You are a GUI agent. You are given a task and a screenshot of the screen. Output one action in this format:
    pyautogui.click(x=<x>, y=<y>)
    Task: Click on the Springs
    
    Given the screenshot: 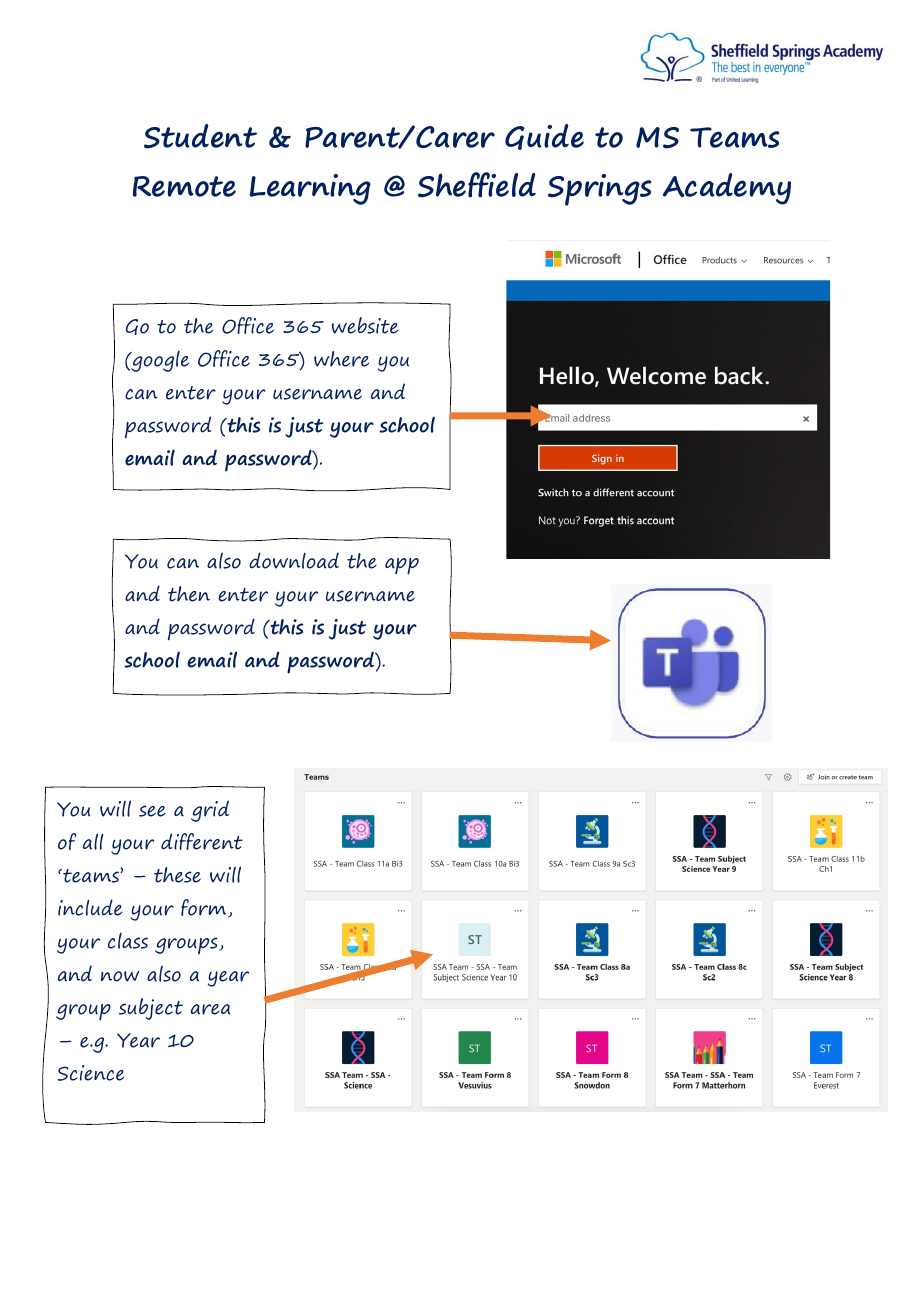 What is the action you would take?
    pyautogui.click(x=599, y=190)
